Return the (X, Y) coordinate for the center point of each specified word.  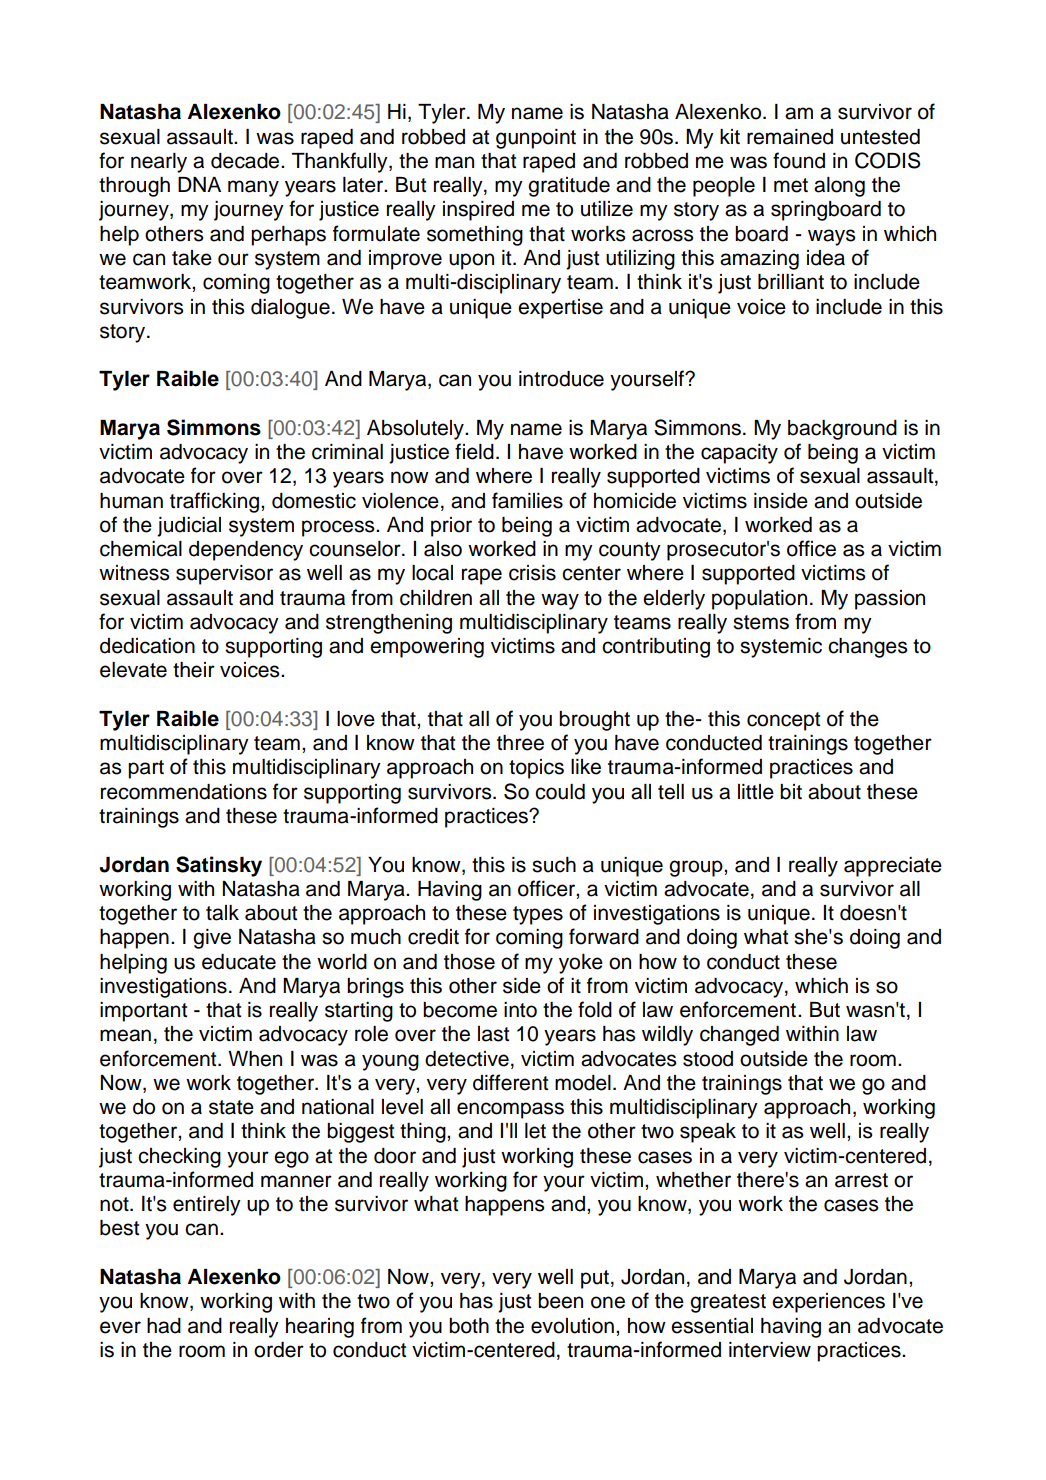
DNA (199, 184)
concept (783, 721)
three (520, 743)
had (164, 1326)
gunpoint (536, 139)
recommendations (184, 792)
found (799, 160)
